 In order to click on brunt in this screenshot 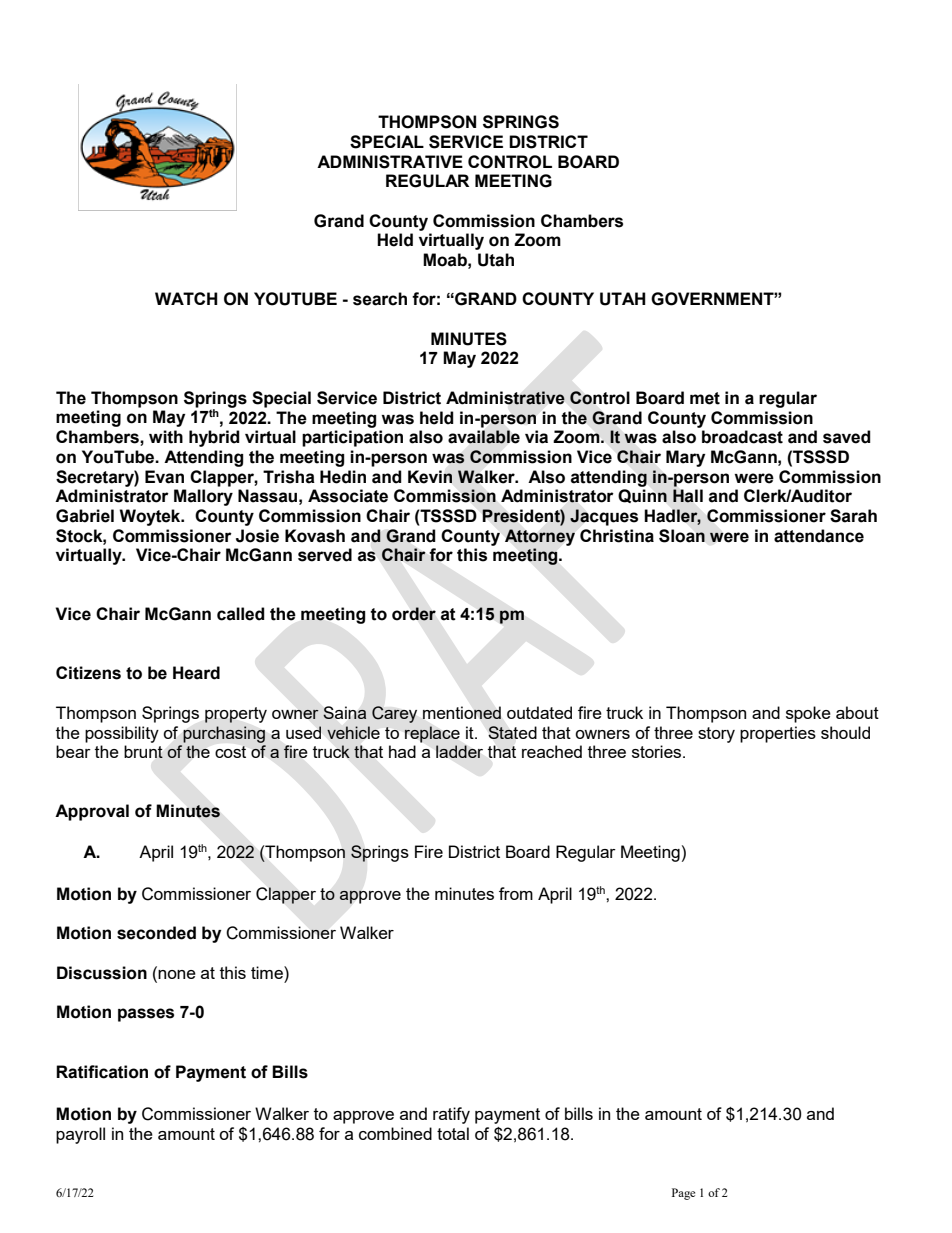, I will do `click(143, 751)`.
